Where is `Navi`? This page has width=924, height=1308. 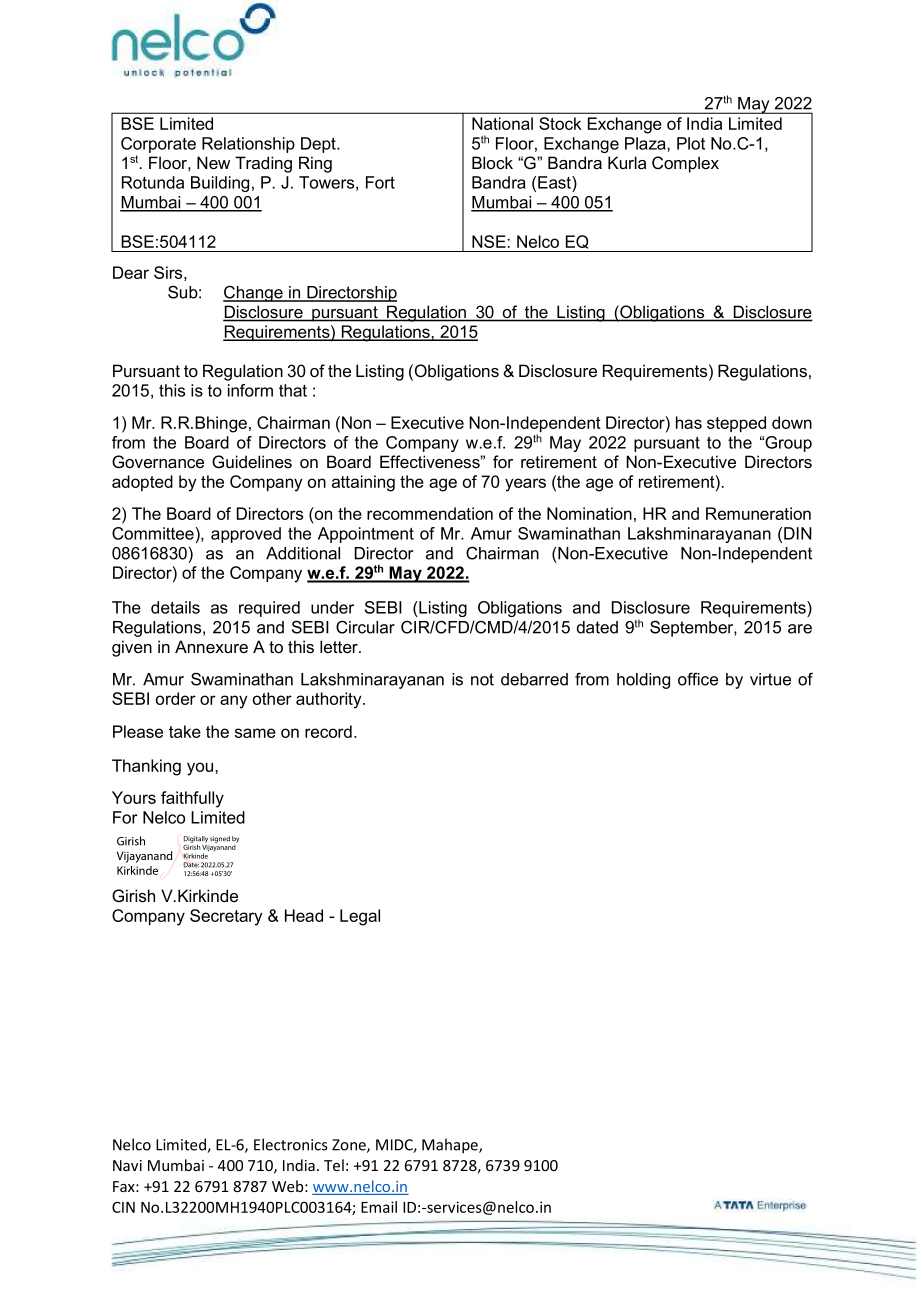
Navi is located at coordinates (127, 1165).
